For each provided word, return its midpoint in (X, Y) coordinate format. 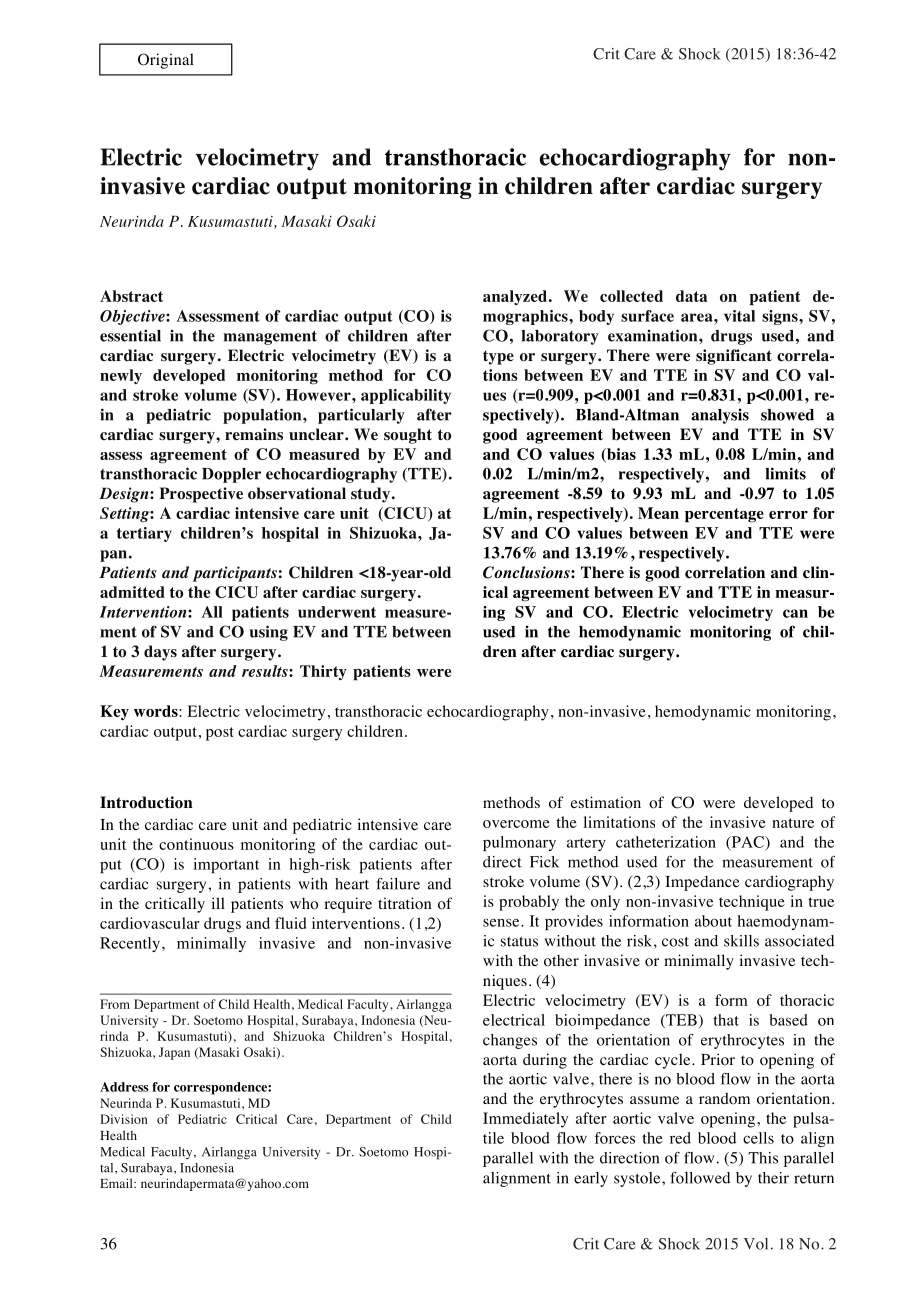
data (691, 296)
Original (166, 61)
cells (758, 1138)
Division (123, 1119)
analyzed (515, 297)
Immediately (525, 1120)
